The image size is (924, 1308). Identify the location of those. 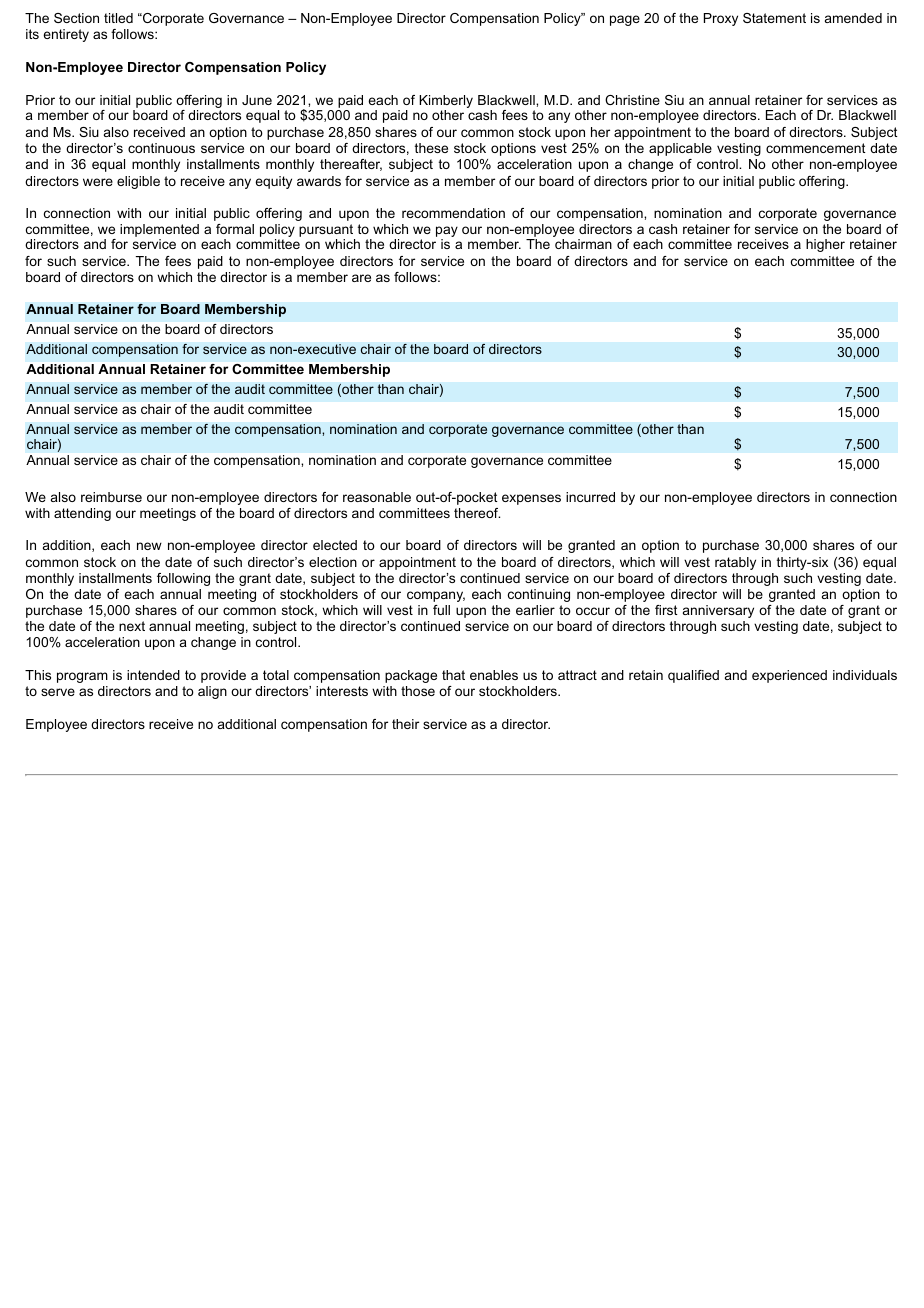
(418, 691).
